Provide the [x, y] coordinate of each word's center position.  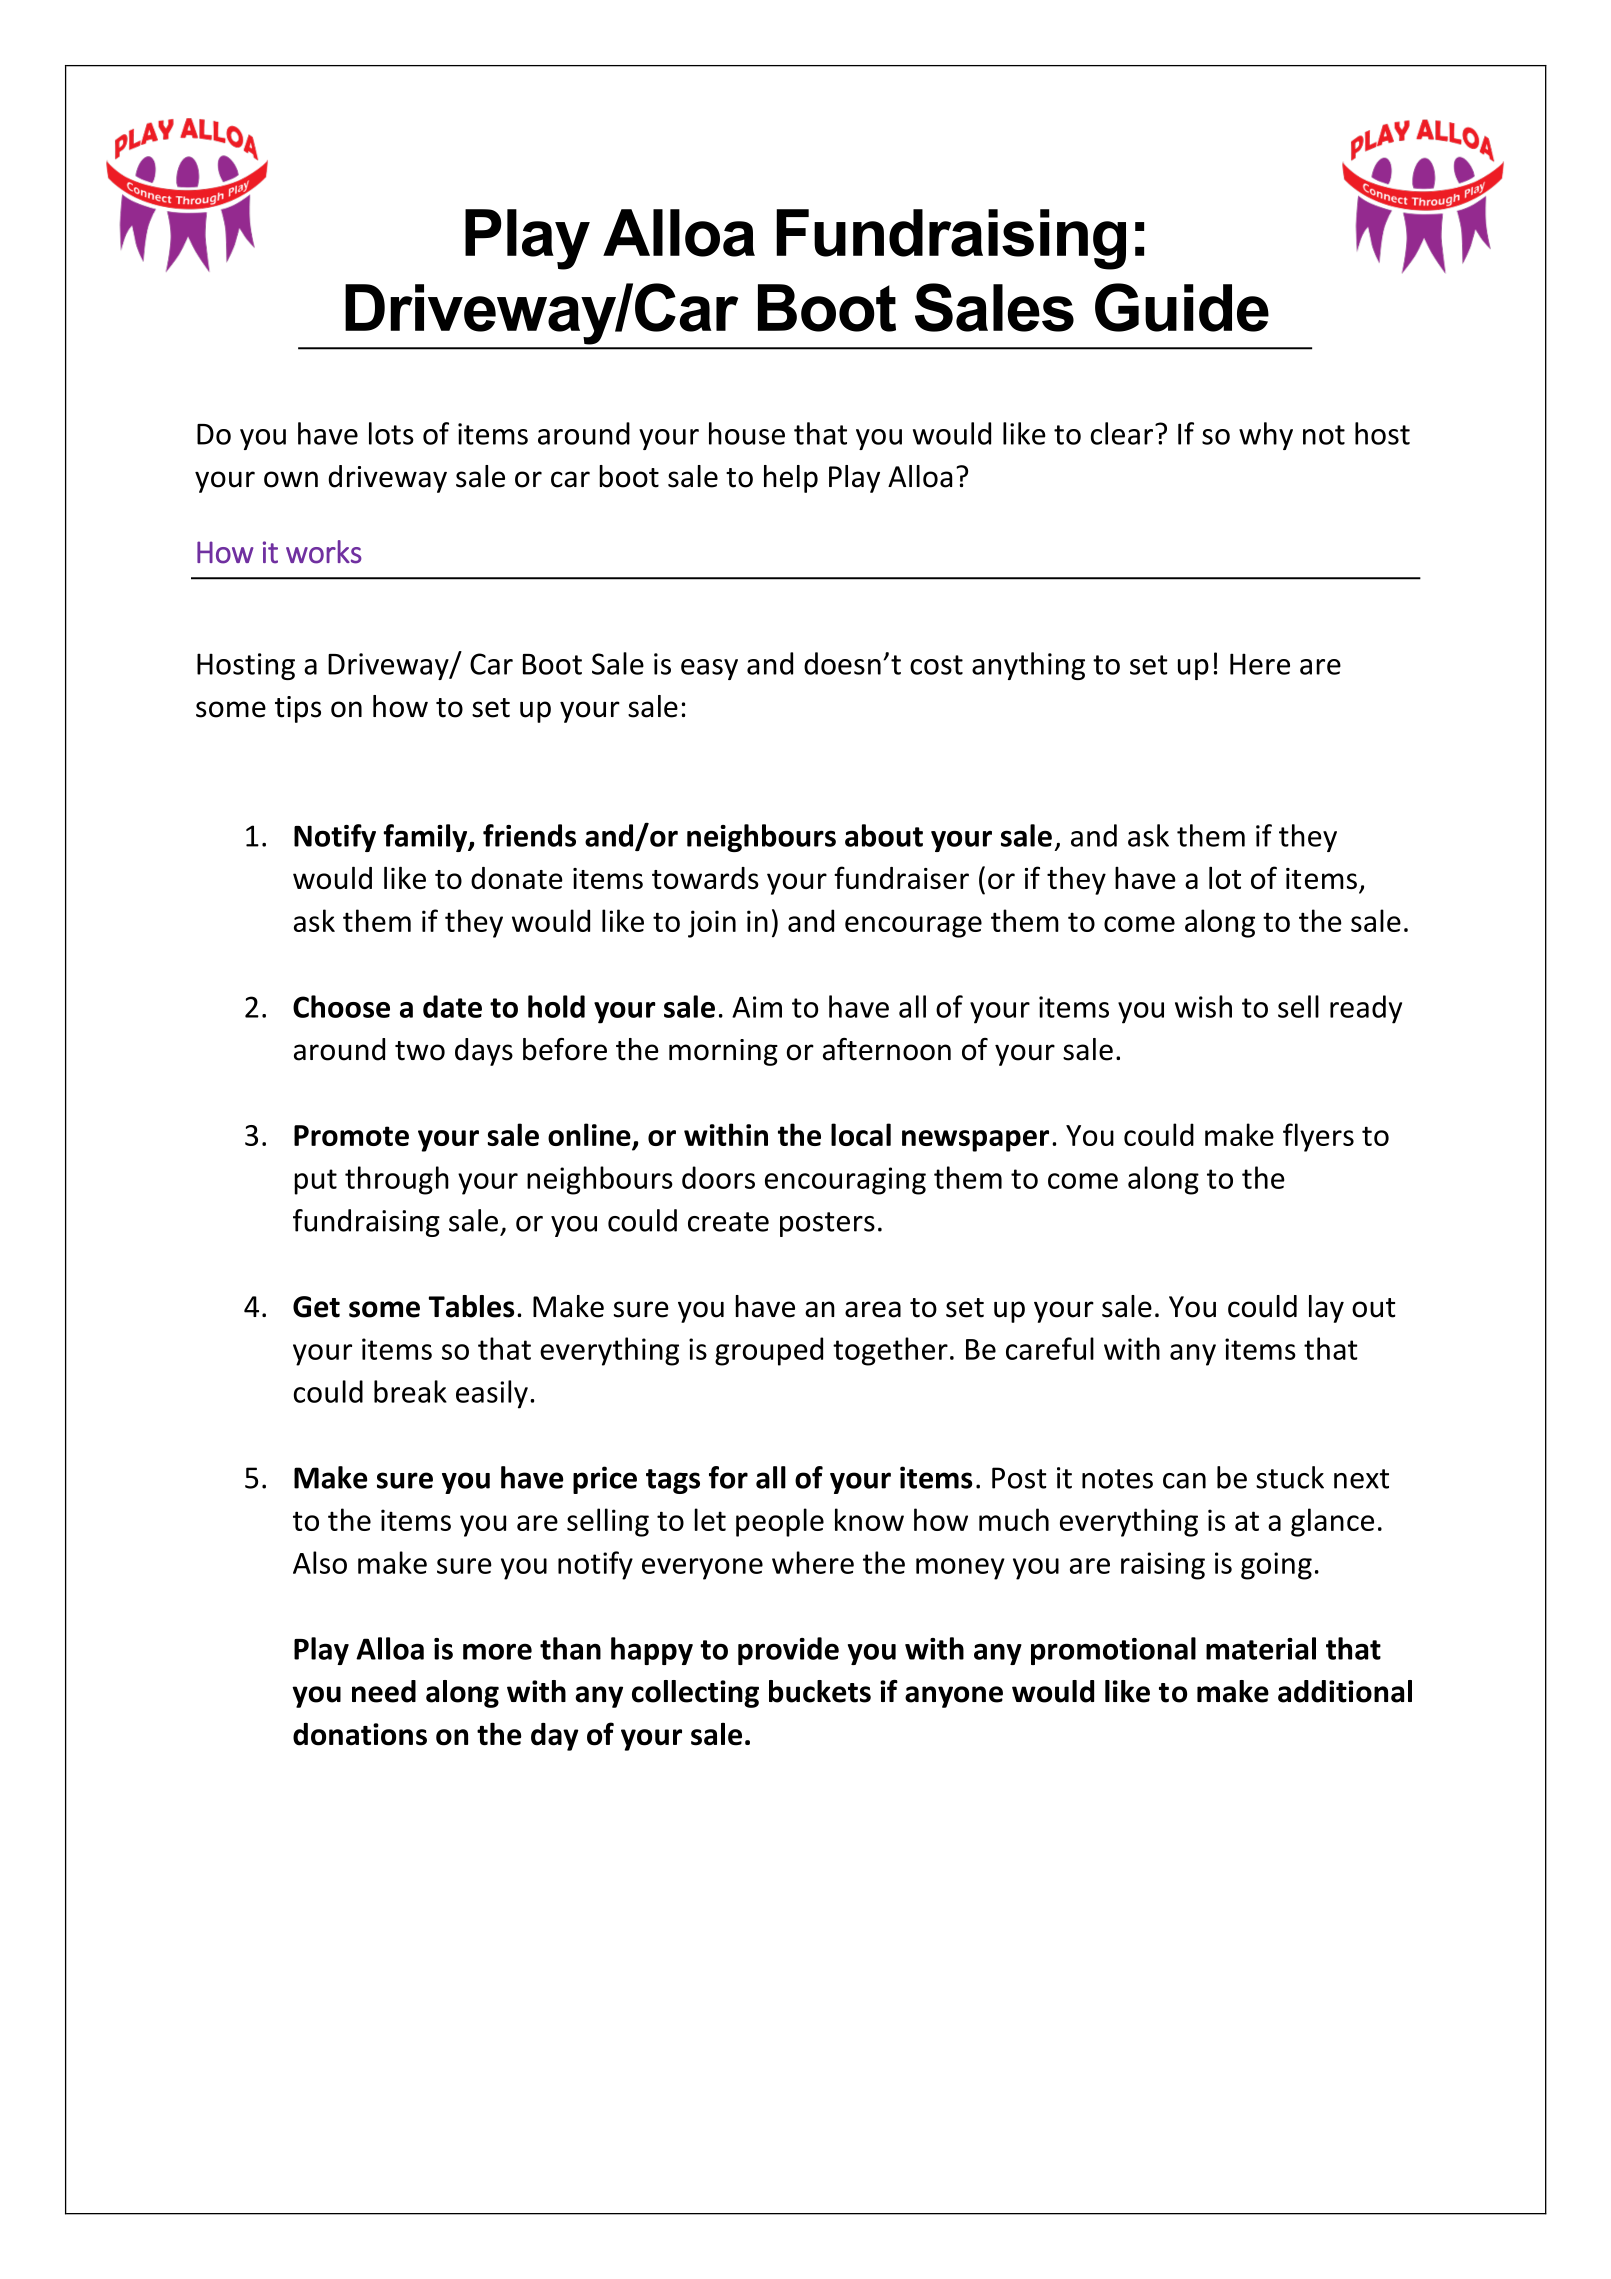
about [884, 835]
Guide [1182, 307]
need [384, 1691]
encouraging [845, 1181]
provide [788, 1651]
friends [529, 835]
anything [1028, 666]
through [397, 1180]
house [747, 433]
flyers [1318, 1137]
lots [391, 433]
